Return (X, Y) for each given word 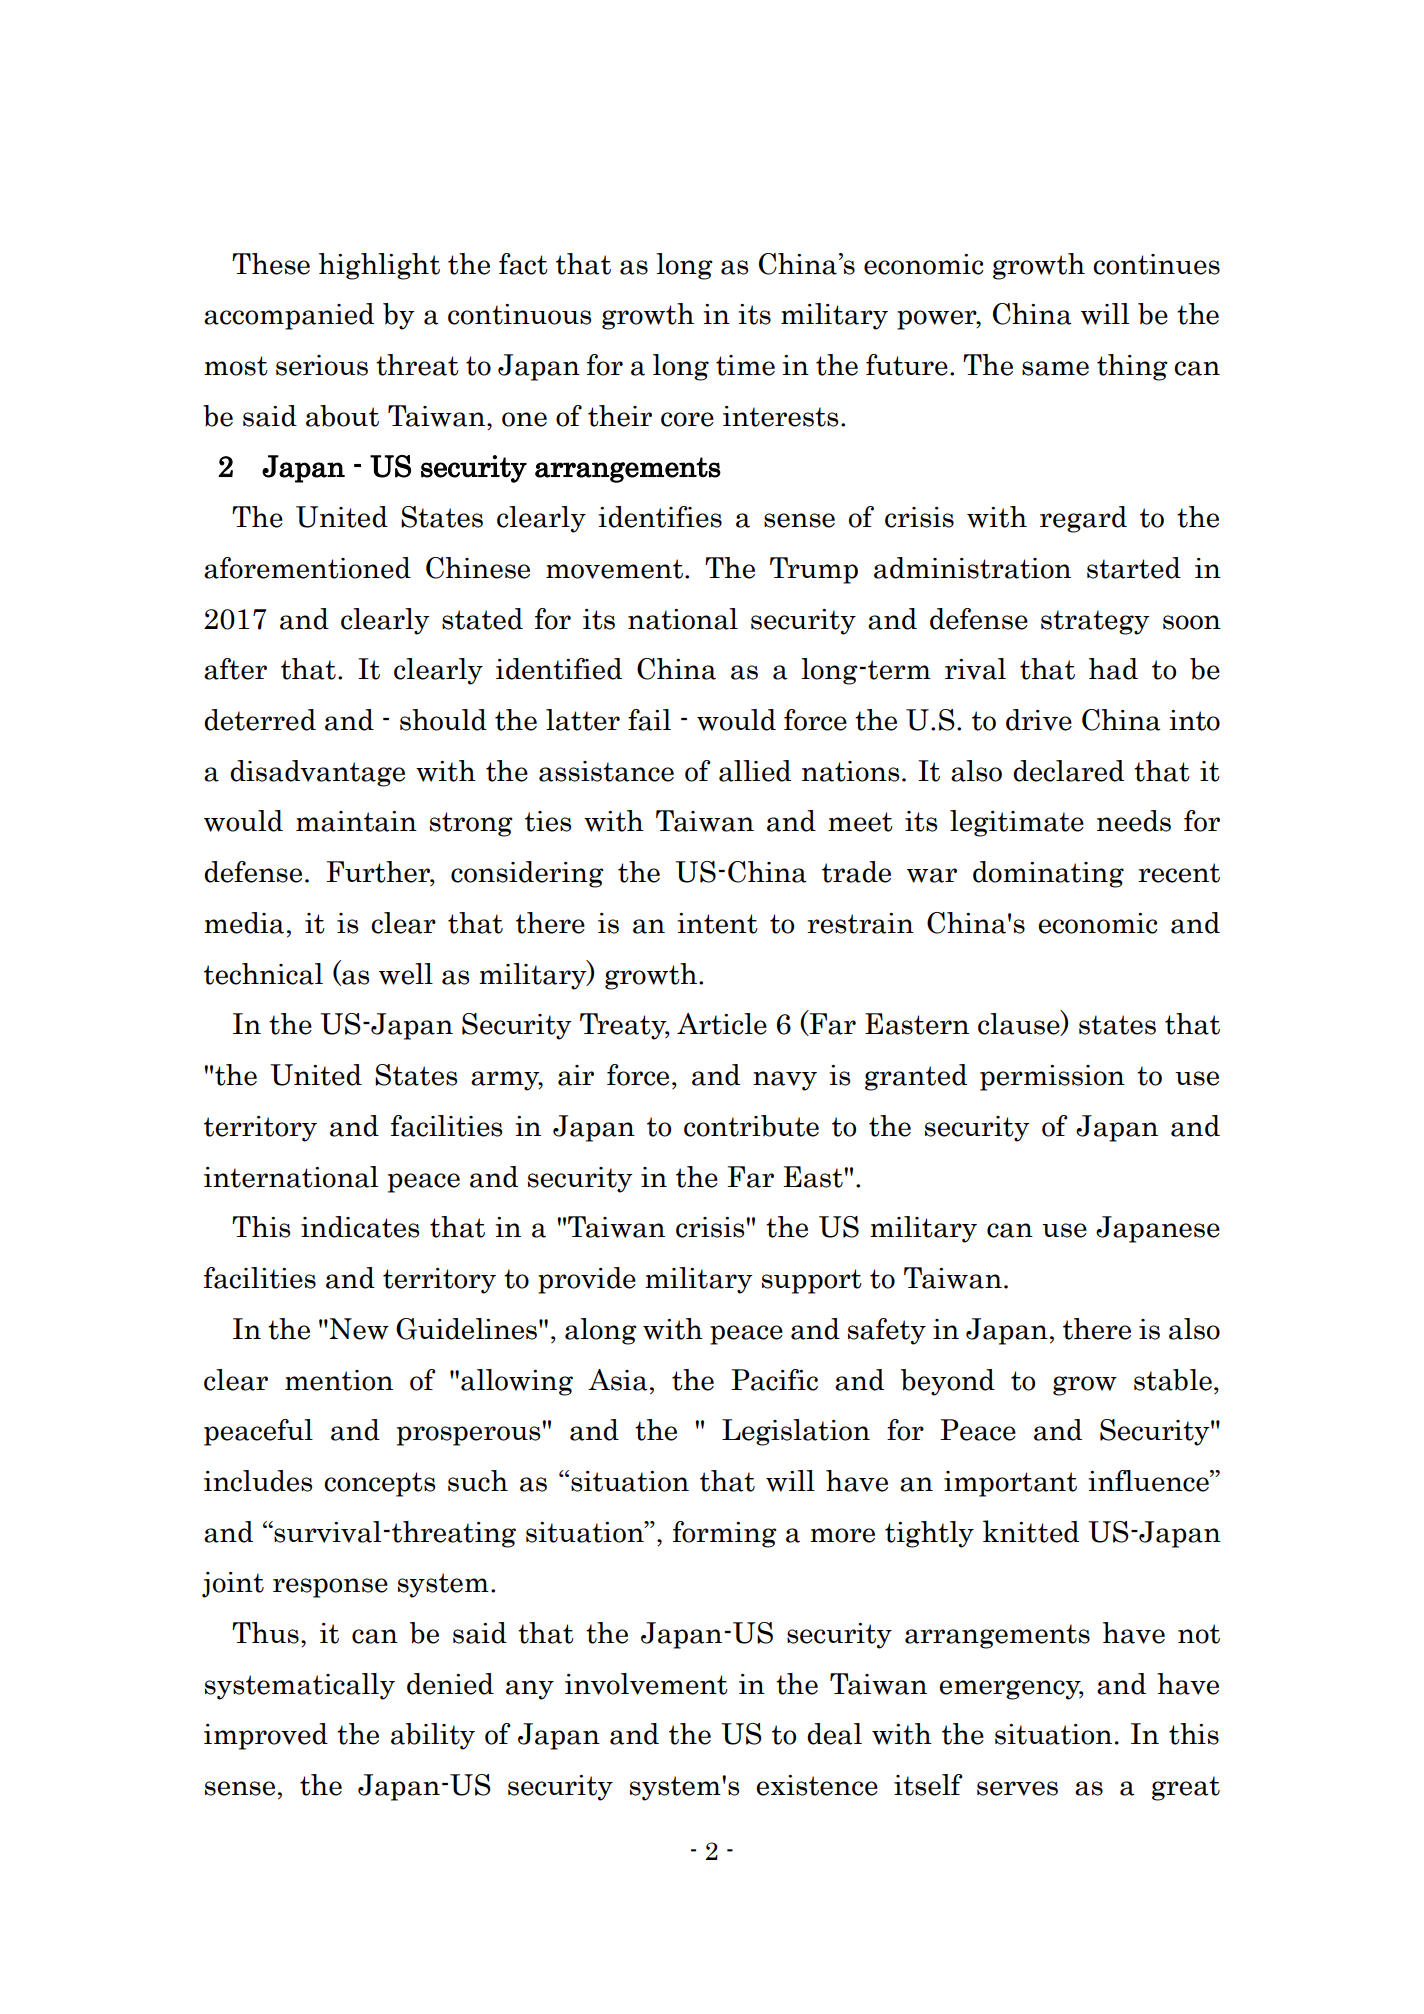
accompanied (289, 316)
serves (1017, 1788)
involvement (646, 1684)
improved (266, 1736)
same (1055, 368)
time (745, 365)
